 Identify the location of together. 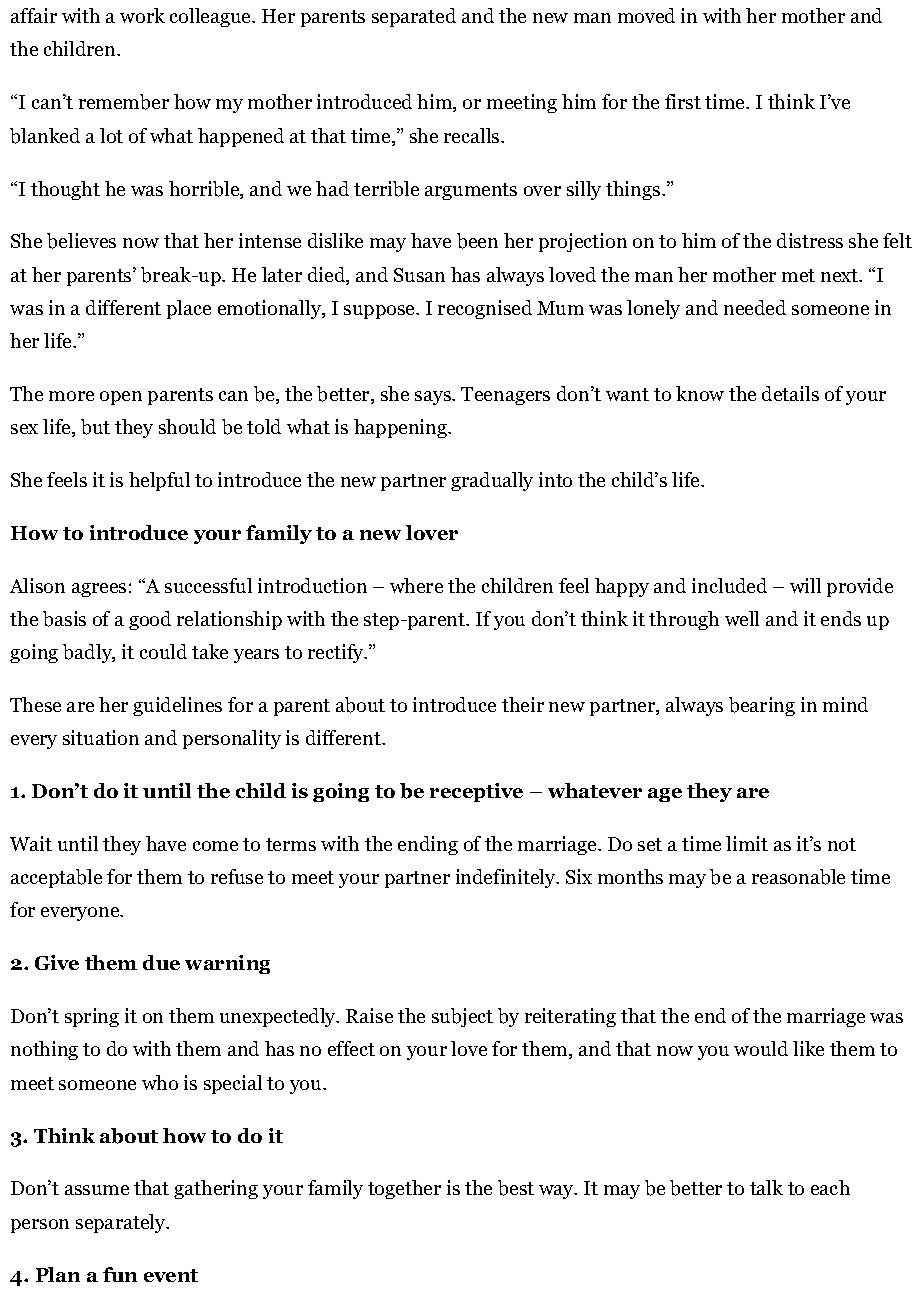
(404, 1189).
